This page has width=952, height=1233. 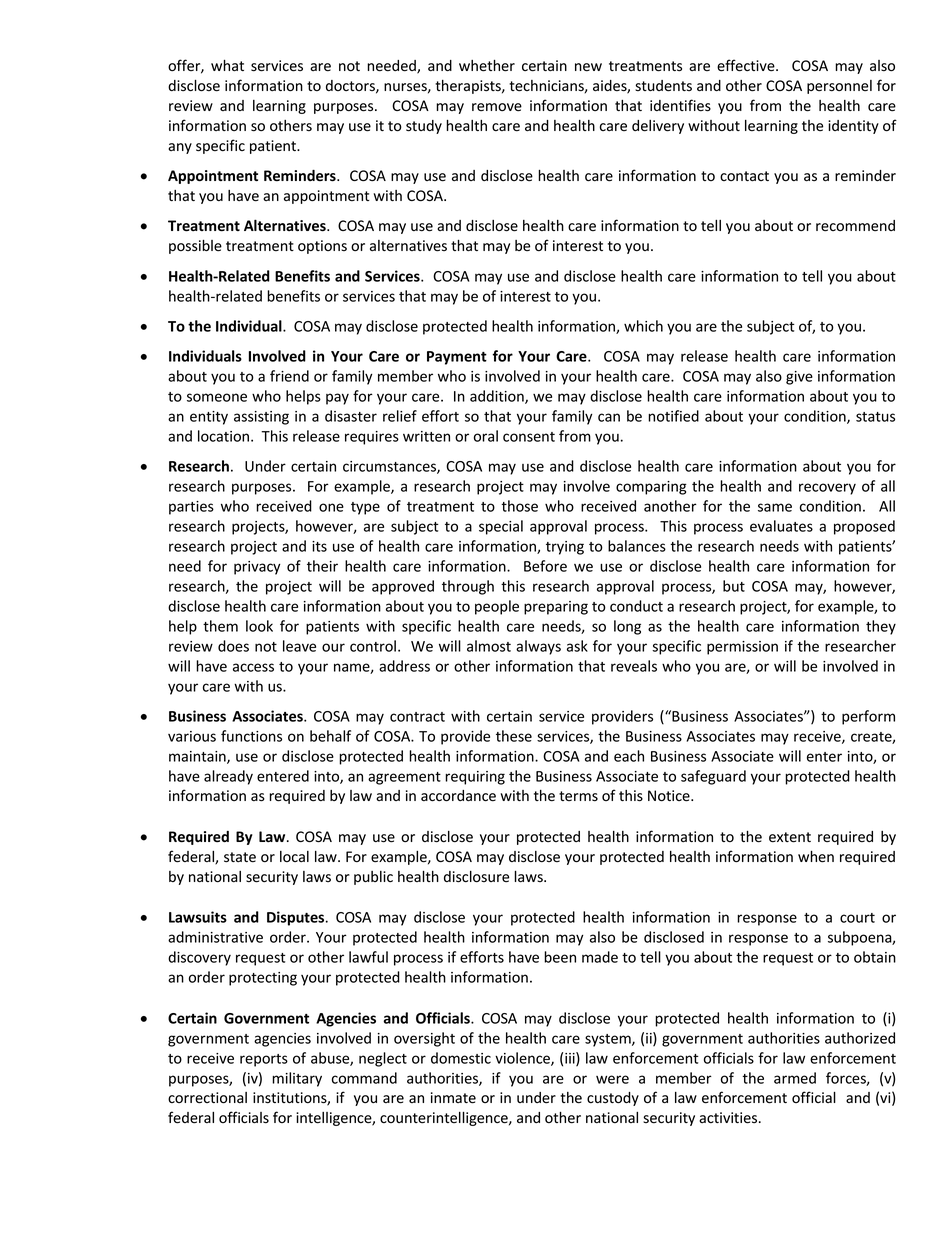 I want to click on access, so click(x=253, y=667).
